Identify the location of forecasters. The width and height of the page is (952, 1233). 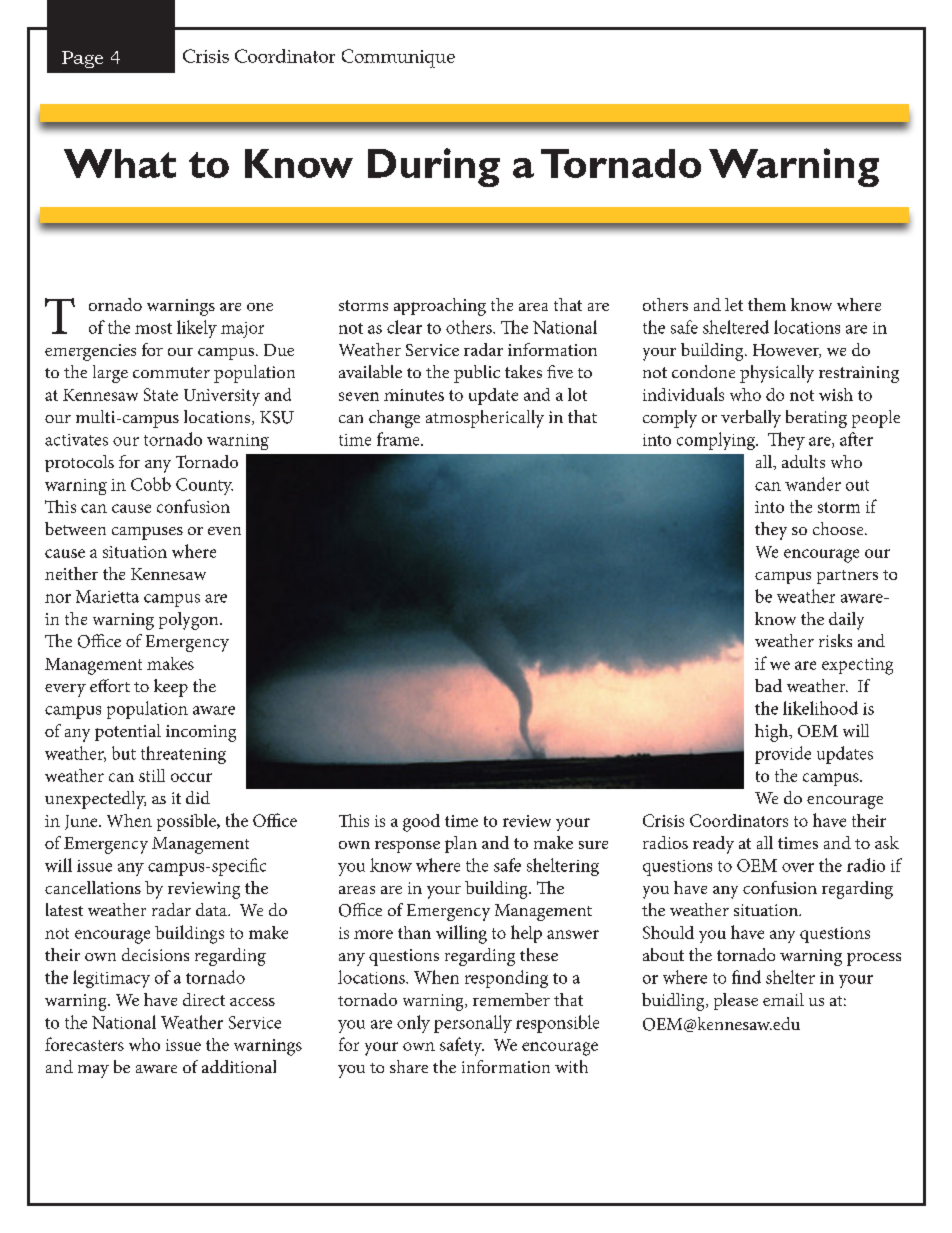
(84, 1044).
